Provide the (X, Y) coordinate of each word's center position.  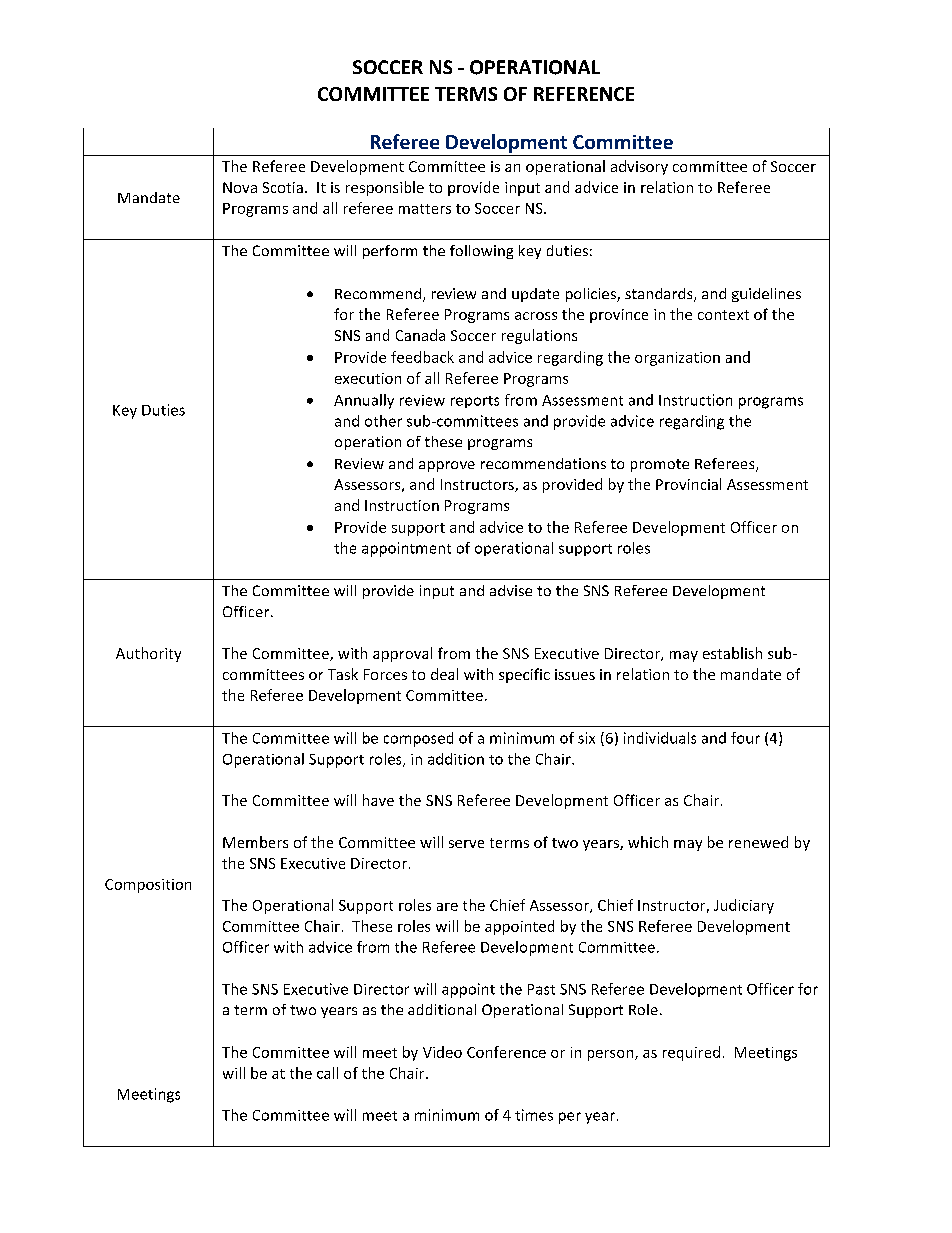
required (691, 1053)
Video (442, 1052)
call (327, 1073)
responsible (385, 188)
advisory (639, 167)
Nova (240, 187)
